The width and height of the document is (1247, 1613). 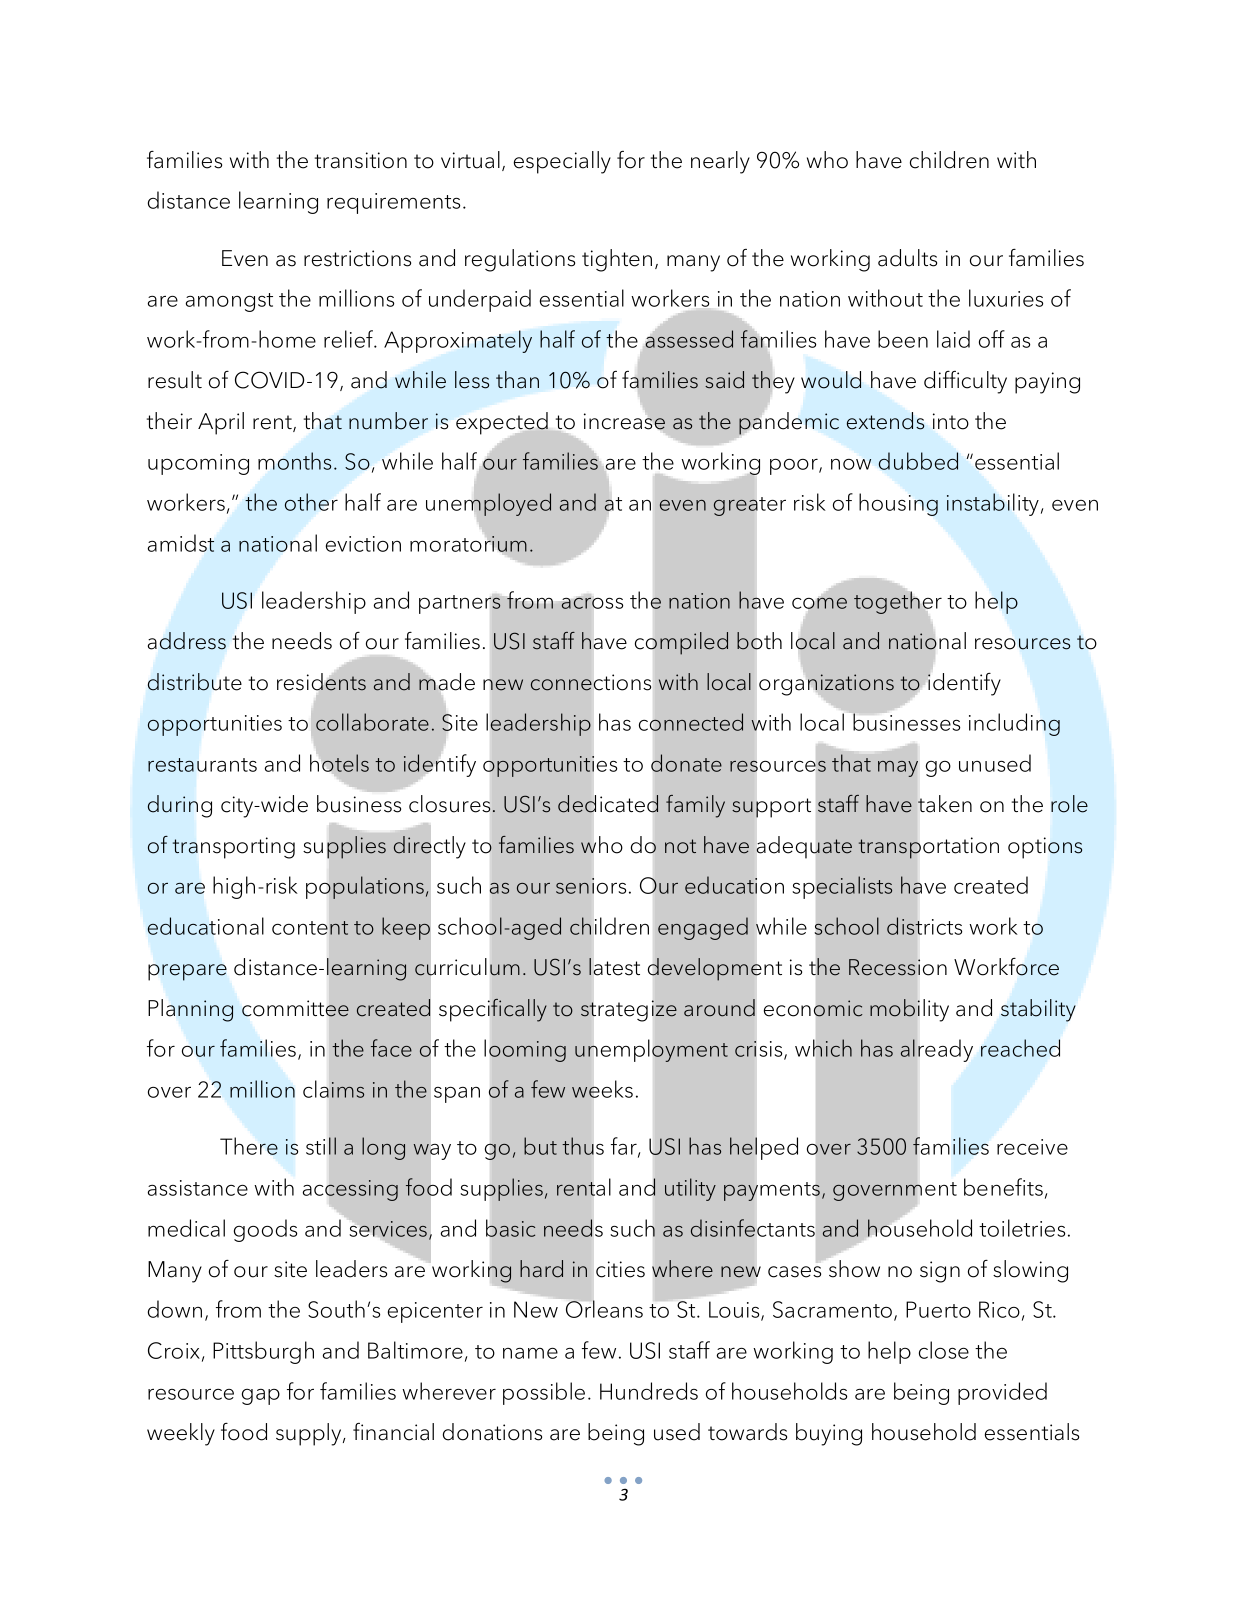 I want to click on provided, so click(x=1002, y=1393).
